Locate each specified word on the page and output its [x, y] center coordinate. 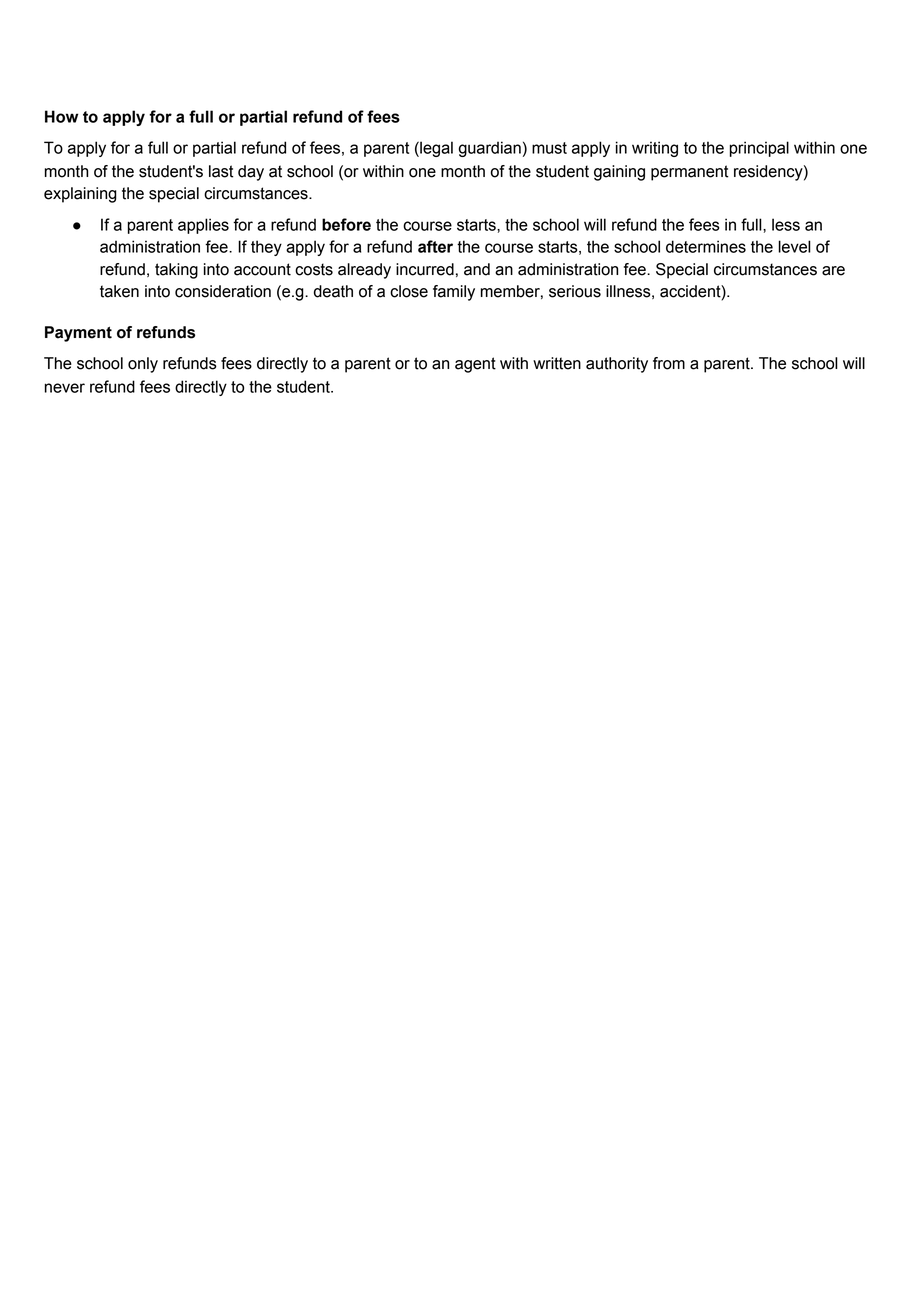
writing [655, 149]
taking [176, 271]
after [435, 246]
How [61, 116]
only [143, 365]
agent [475, 365]
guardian [490, 149]
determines [706, 246]
